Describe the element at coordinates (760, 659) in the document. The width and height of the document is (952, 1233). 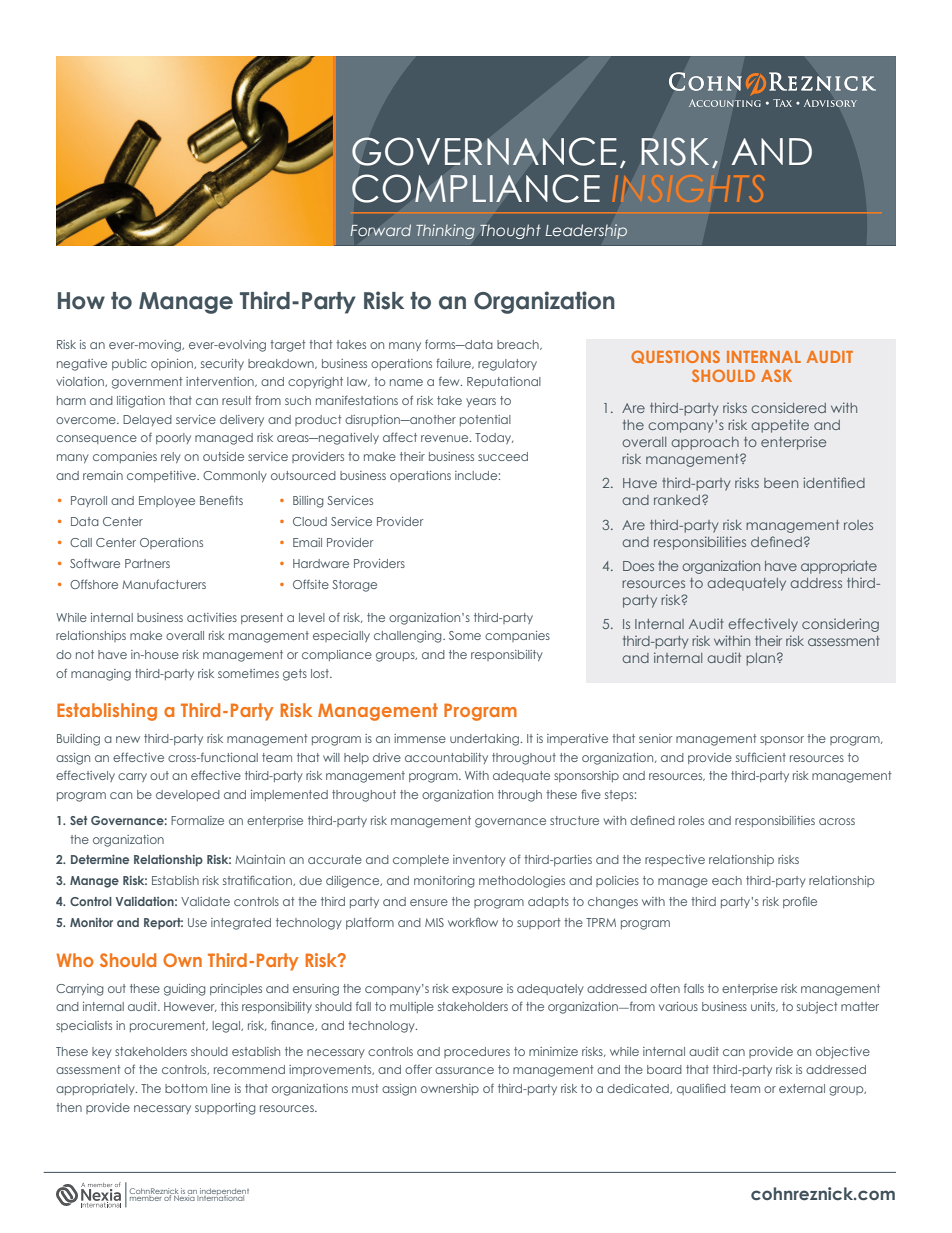
I see `plan` at that location.
